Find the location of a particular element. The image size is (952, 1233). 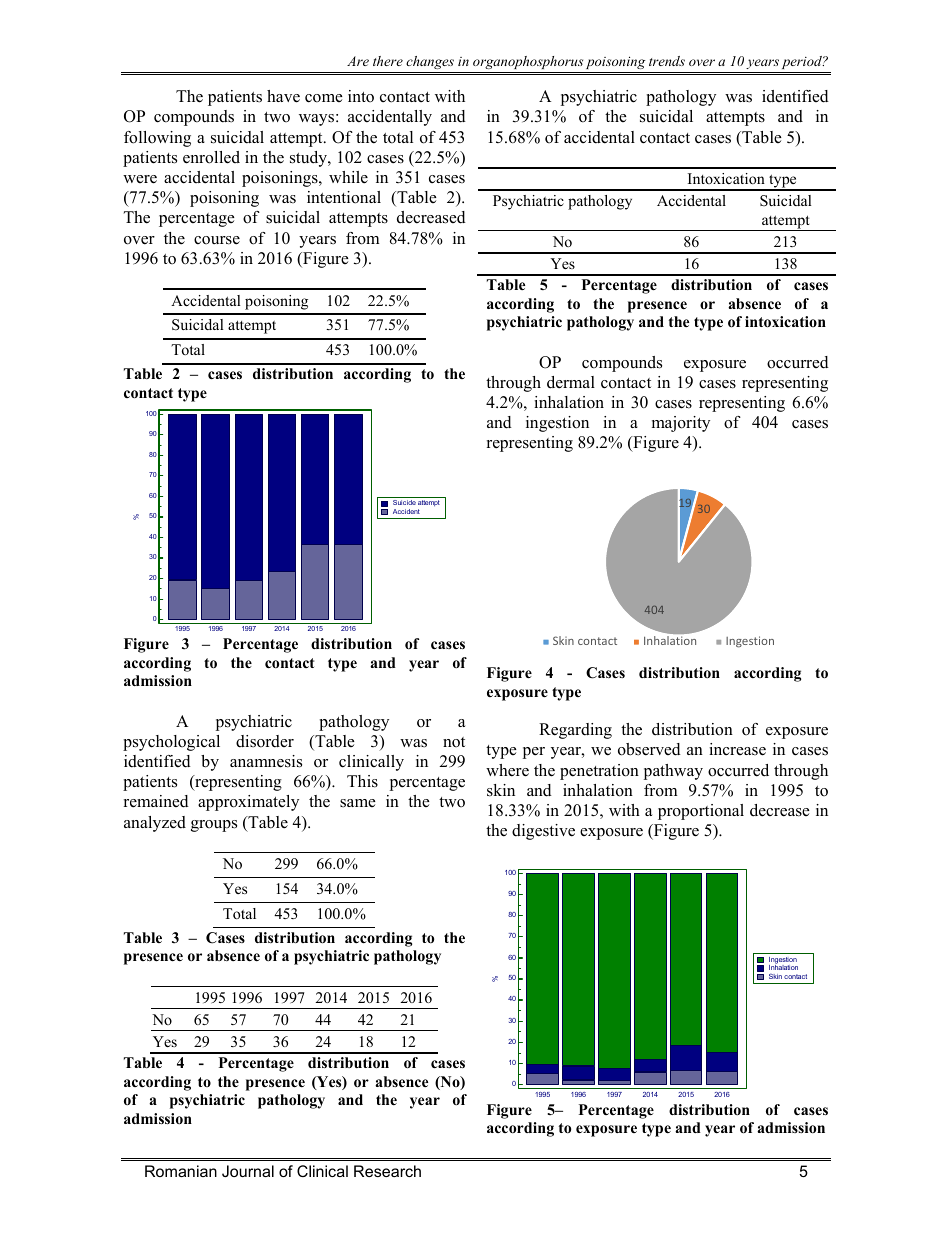

Journal is located at coordinates (248, 1171).
